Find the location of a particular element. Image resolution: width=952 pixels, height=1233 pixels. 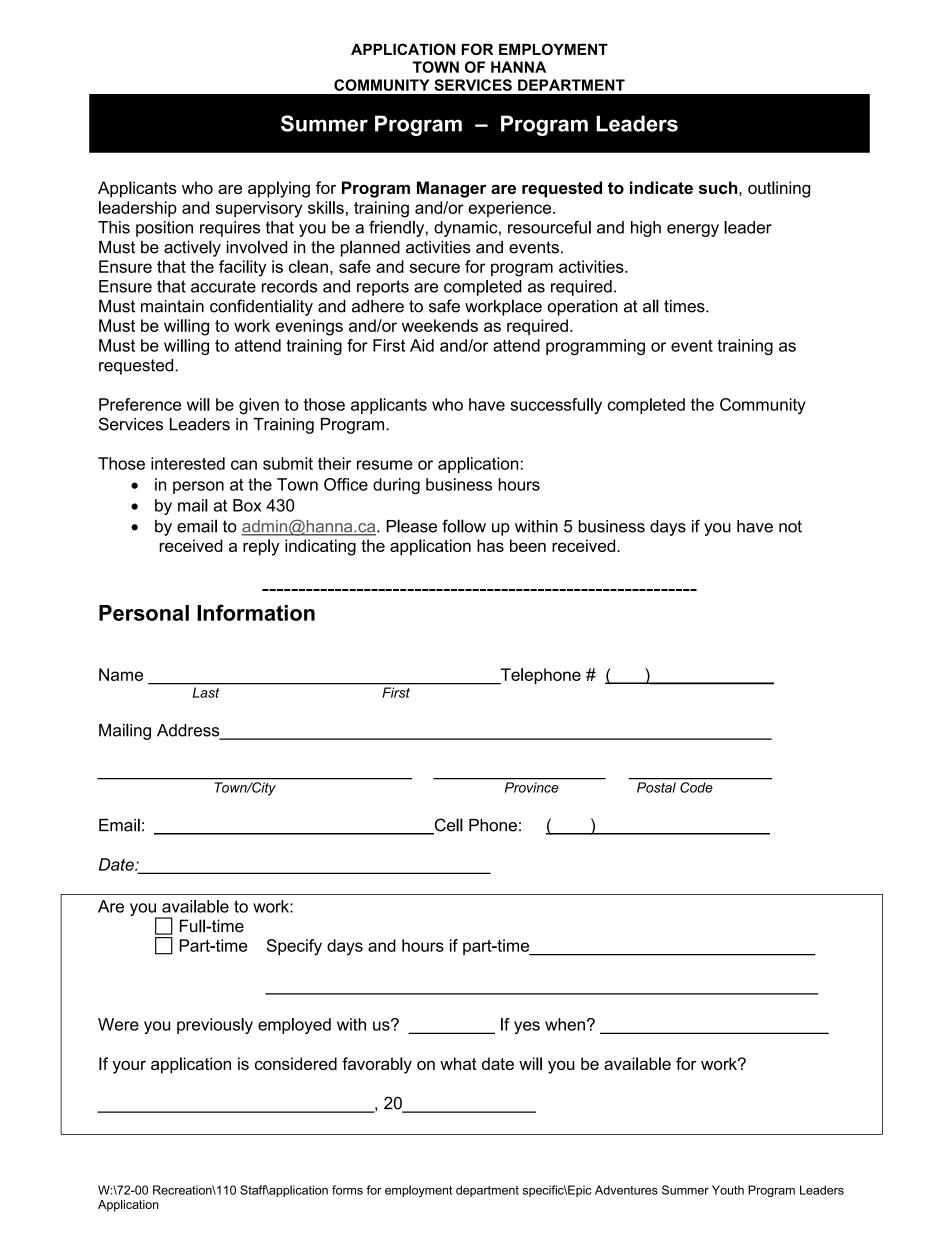

when is located at coordinates (565, 1024).
